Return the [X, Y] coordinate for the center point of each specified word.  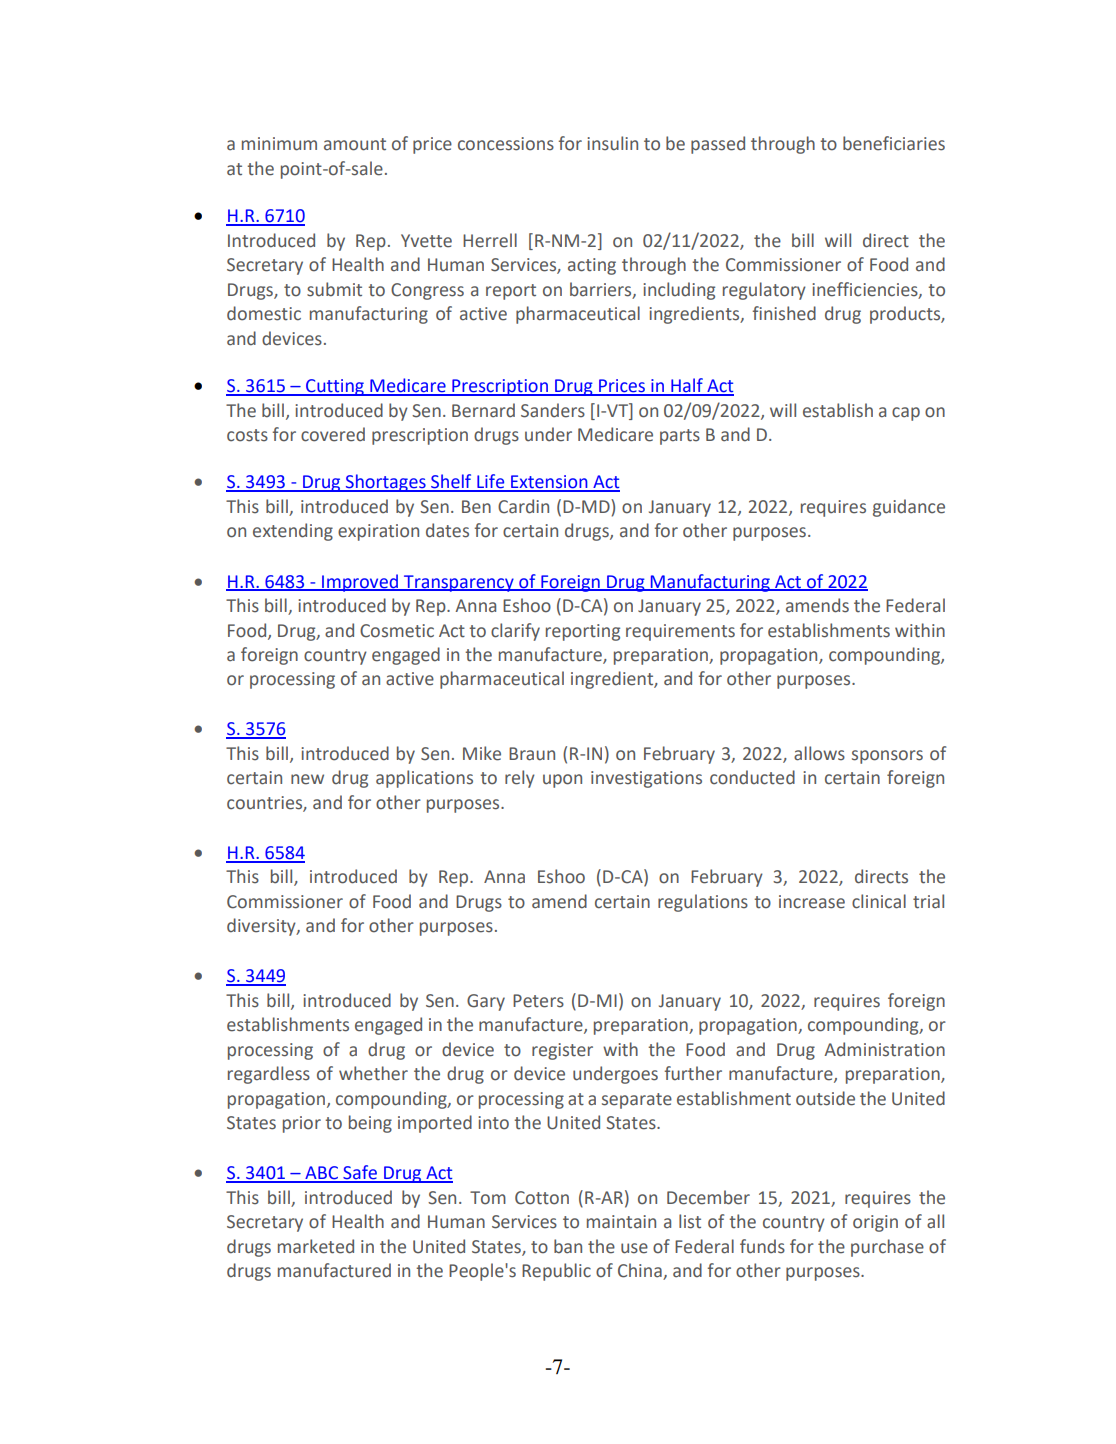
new [307, 779]
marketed [316, 1246]
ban [568, 1246]
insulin [612, 143]
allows [819, 753]
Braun [532, 754]
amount [355, 144]
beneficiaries [894, 143]
